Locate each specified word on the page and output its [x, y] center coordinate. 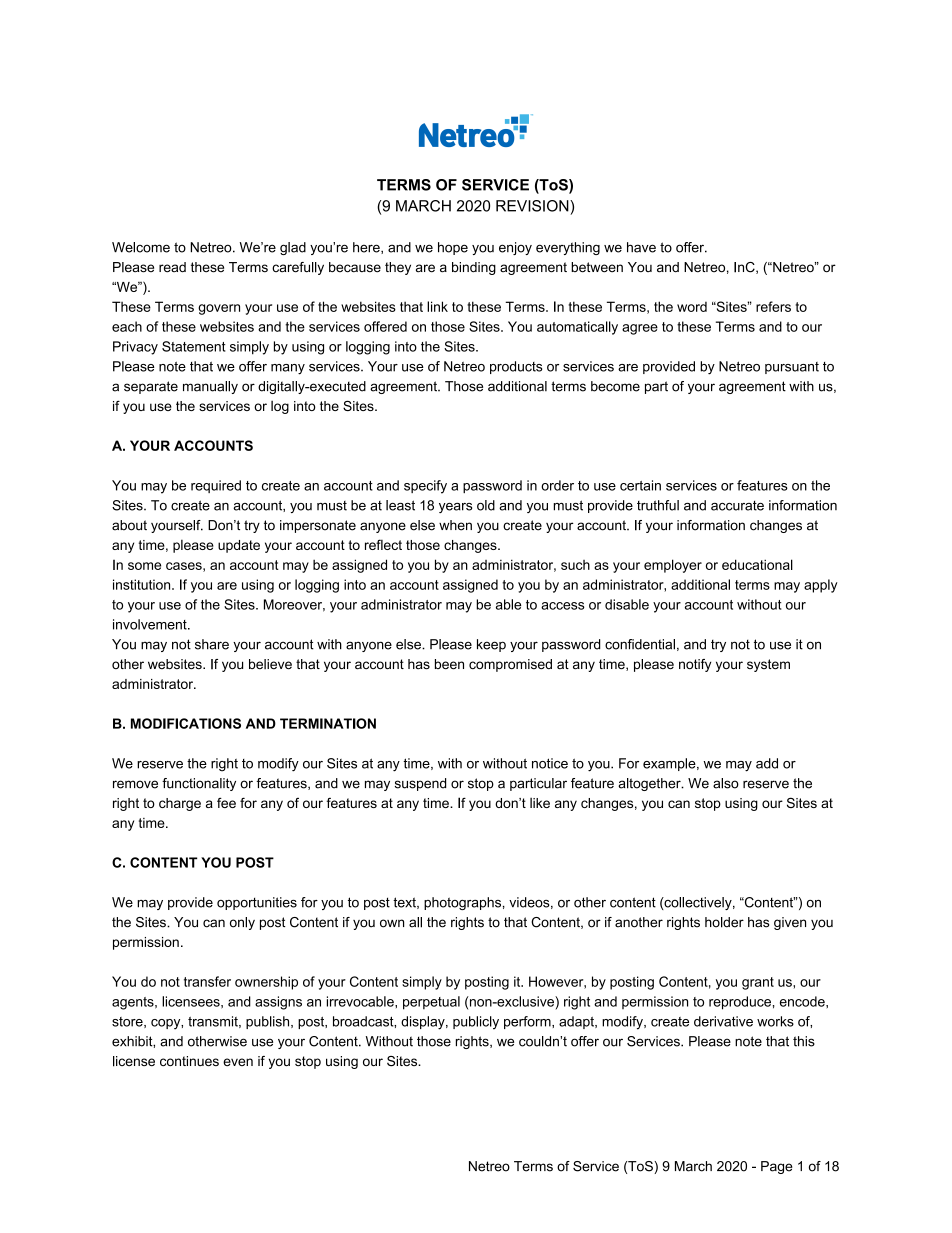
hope [453, 248]
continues [189, 1061]
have [641, 247]
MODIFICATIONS [186, 723]
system [768, 665]
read [172, 267]
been [449, 664]
